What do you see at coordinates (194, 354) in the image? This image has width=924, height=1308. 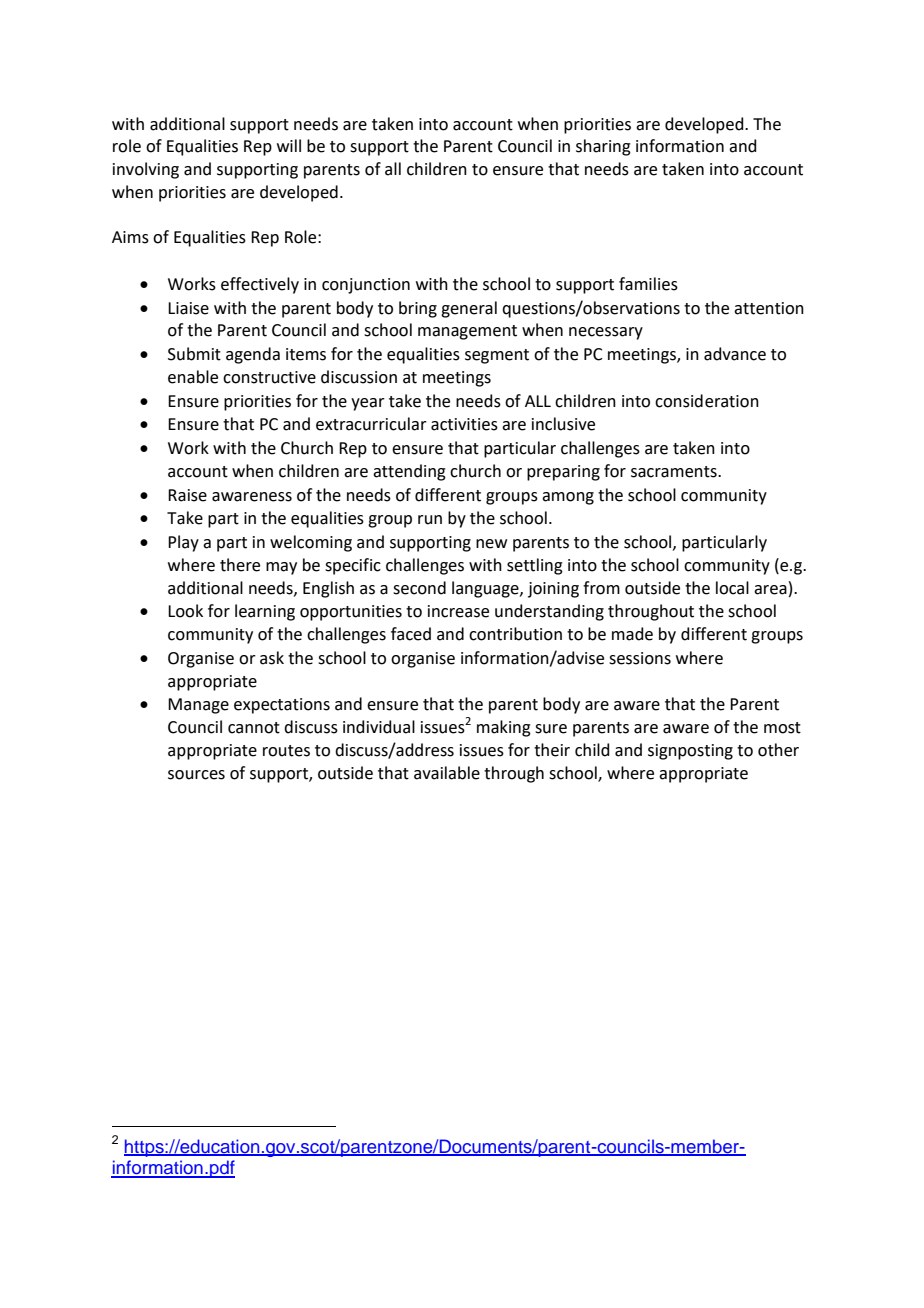 I see `Submit` at bounding box center [194, 354].
